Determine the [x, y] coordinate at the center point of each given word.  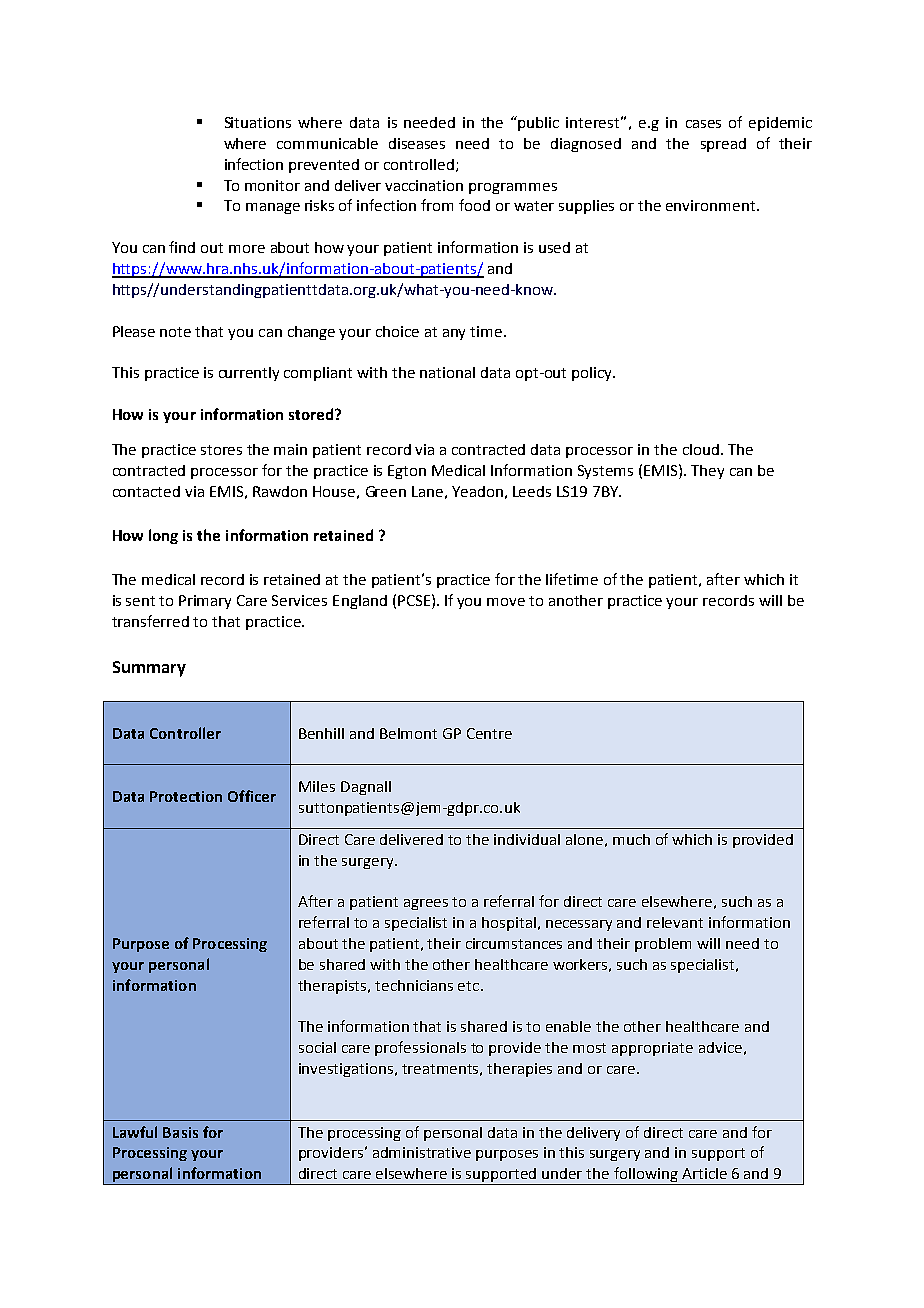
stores [221, 450]
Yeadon [477, 491]
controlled [419, 164]
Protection [186, 796]
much [631, 839]
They [707, 472]
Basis [180, 1132]
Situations [258, 122]
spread [723, 145]
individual [527, 839]
